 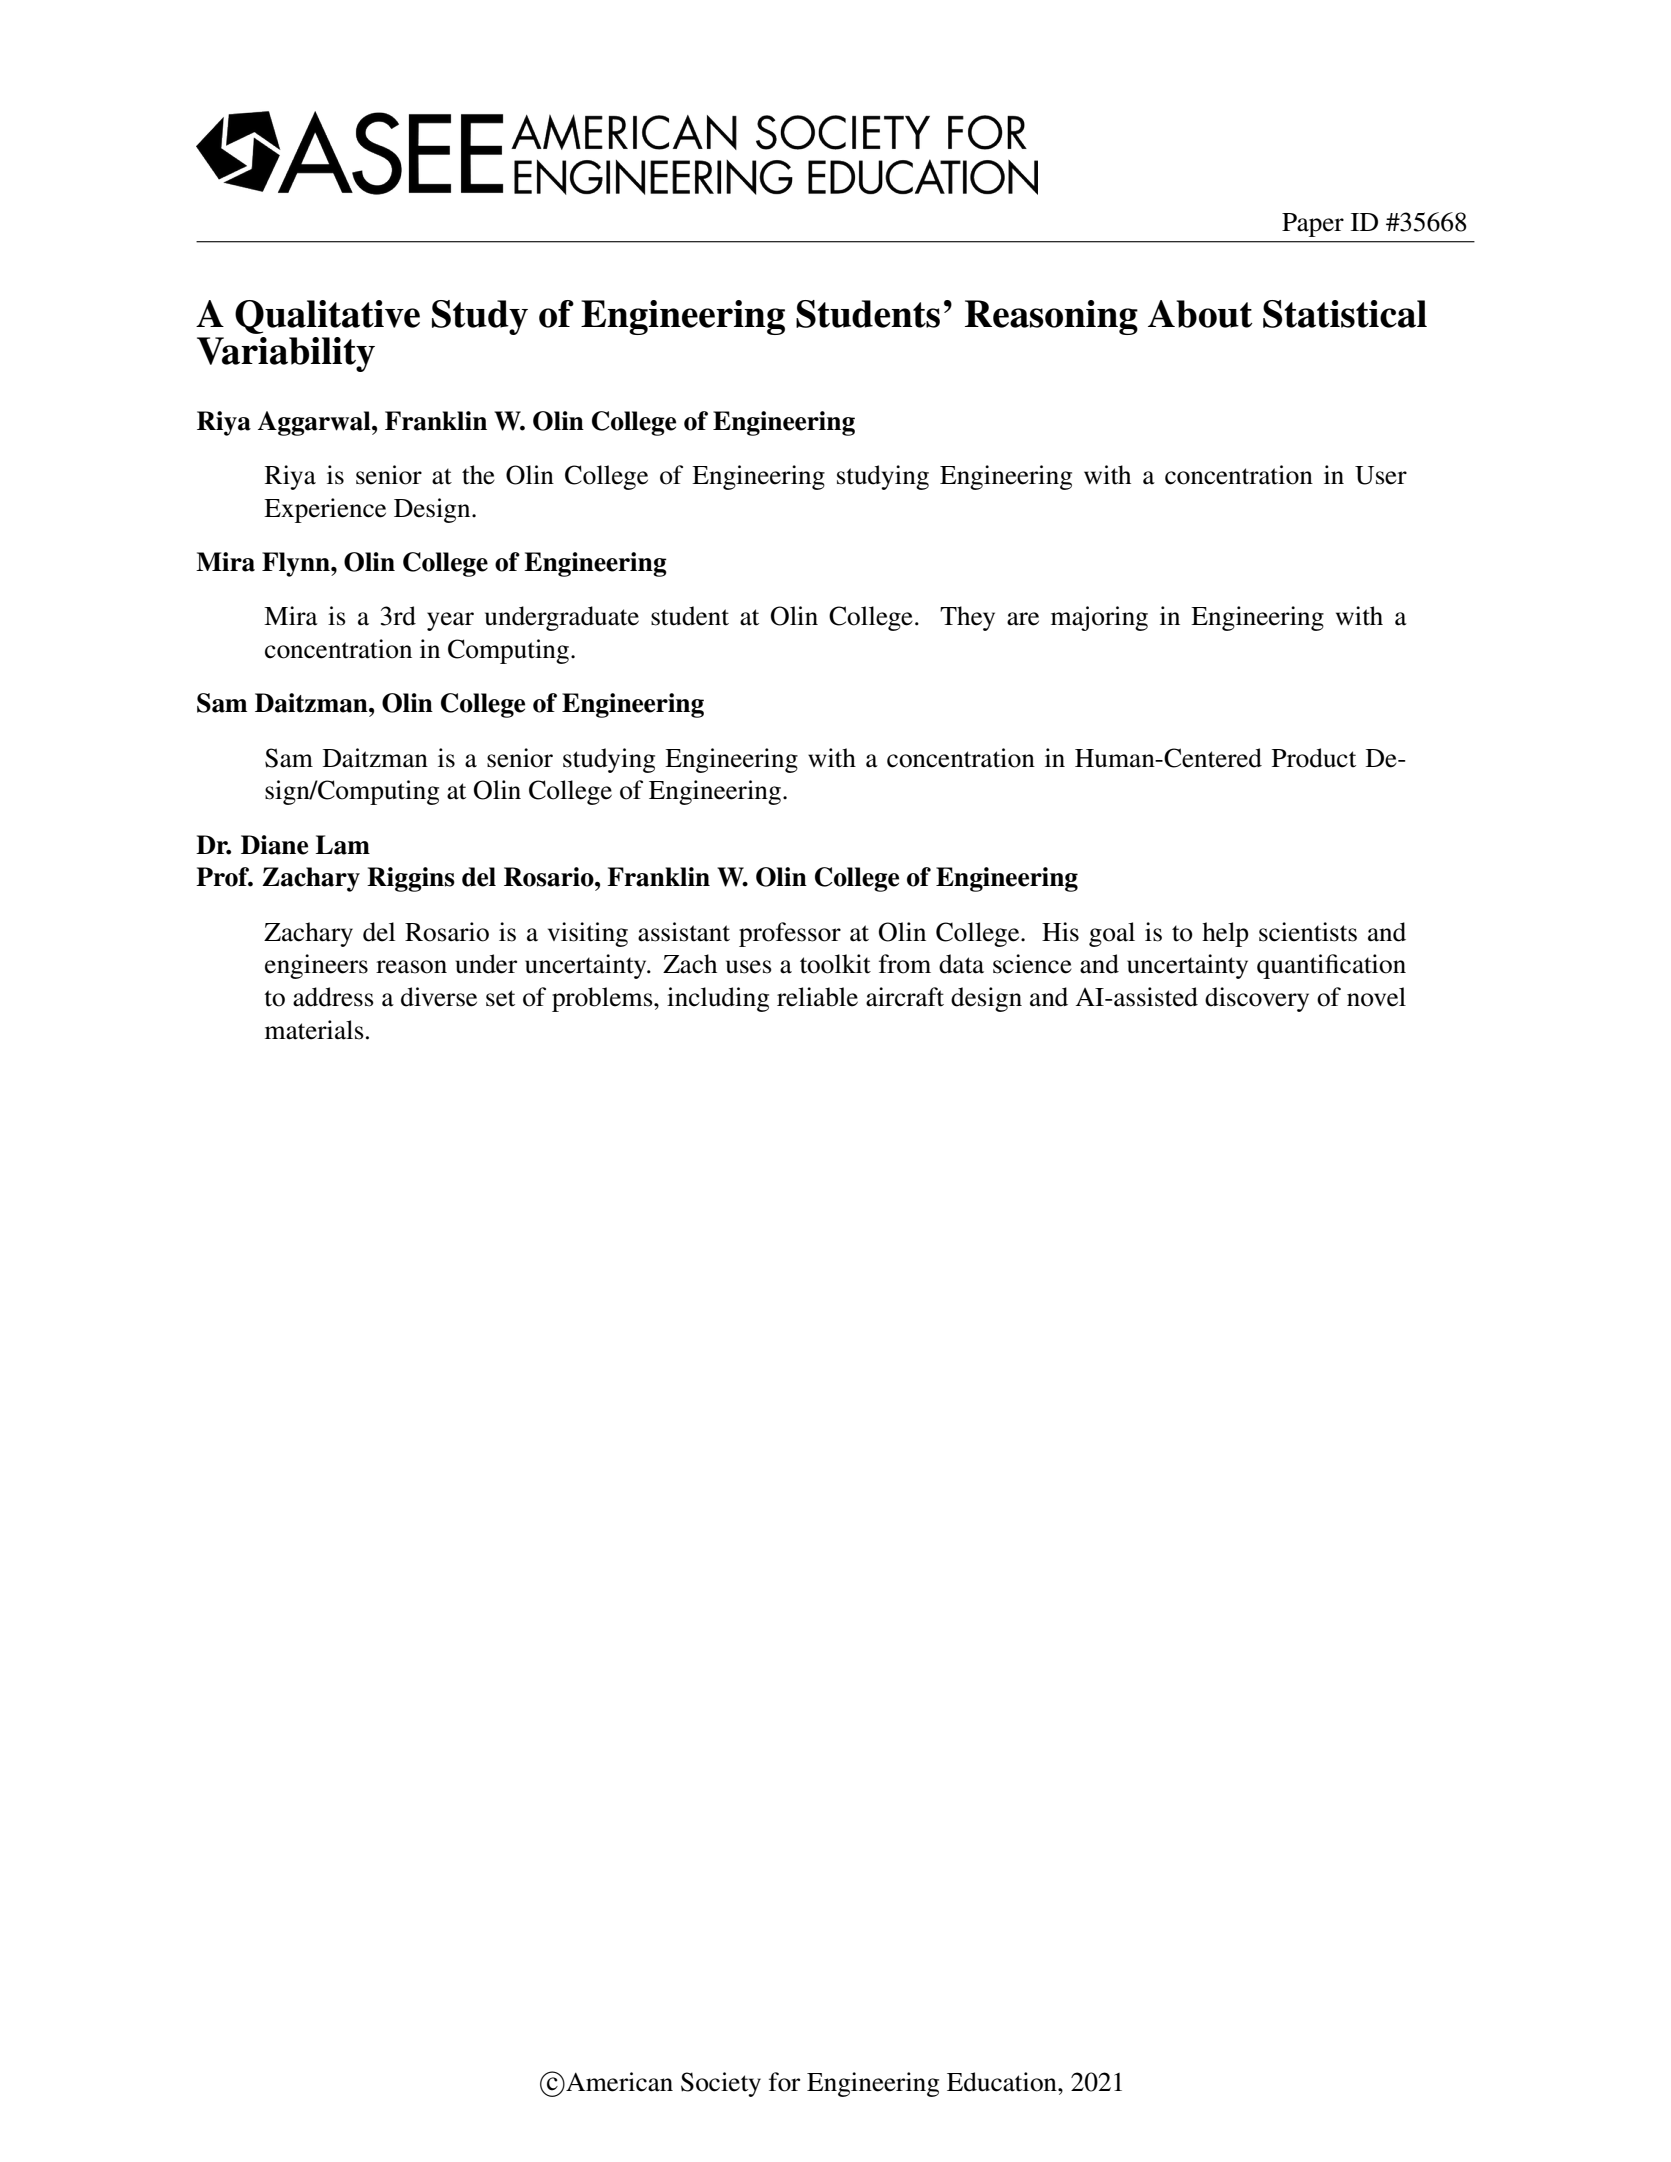 I want to click on Society, so click(x=721, y=2084).
